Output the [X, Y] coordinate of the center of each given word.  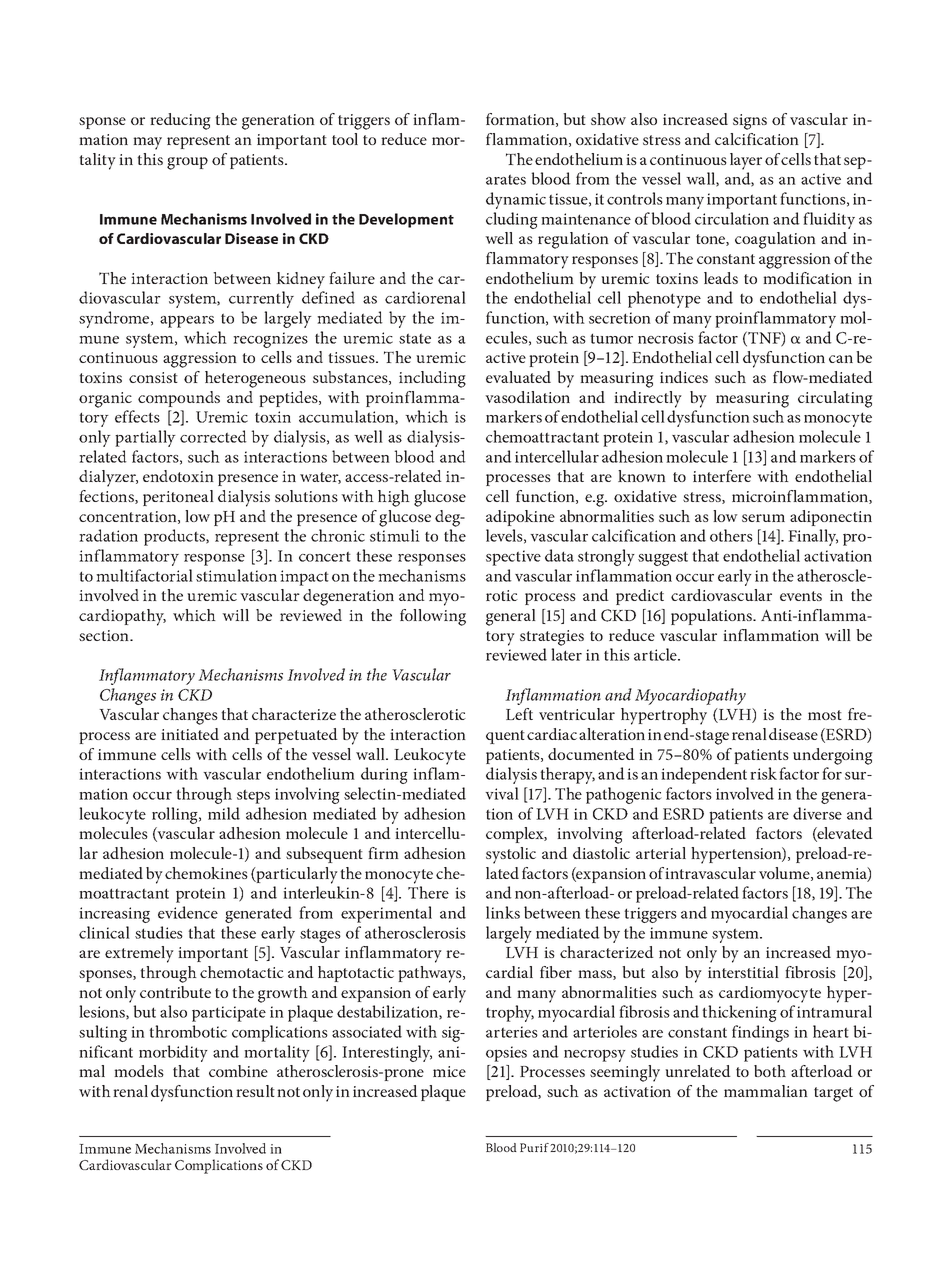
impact [304, 578]
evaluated [518, 377]
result [255, 1091]
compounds [179, 399]
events [801, 596]
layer [746, 161]
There [428, 892]
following [433, 617]
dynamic [516, 200]
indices [684, 377]
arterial [661, 853]
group [187, 163]
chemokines [206, 873]
